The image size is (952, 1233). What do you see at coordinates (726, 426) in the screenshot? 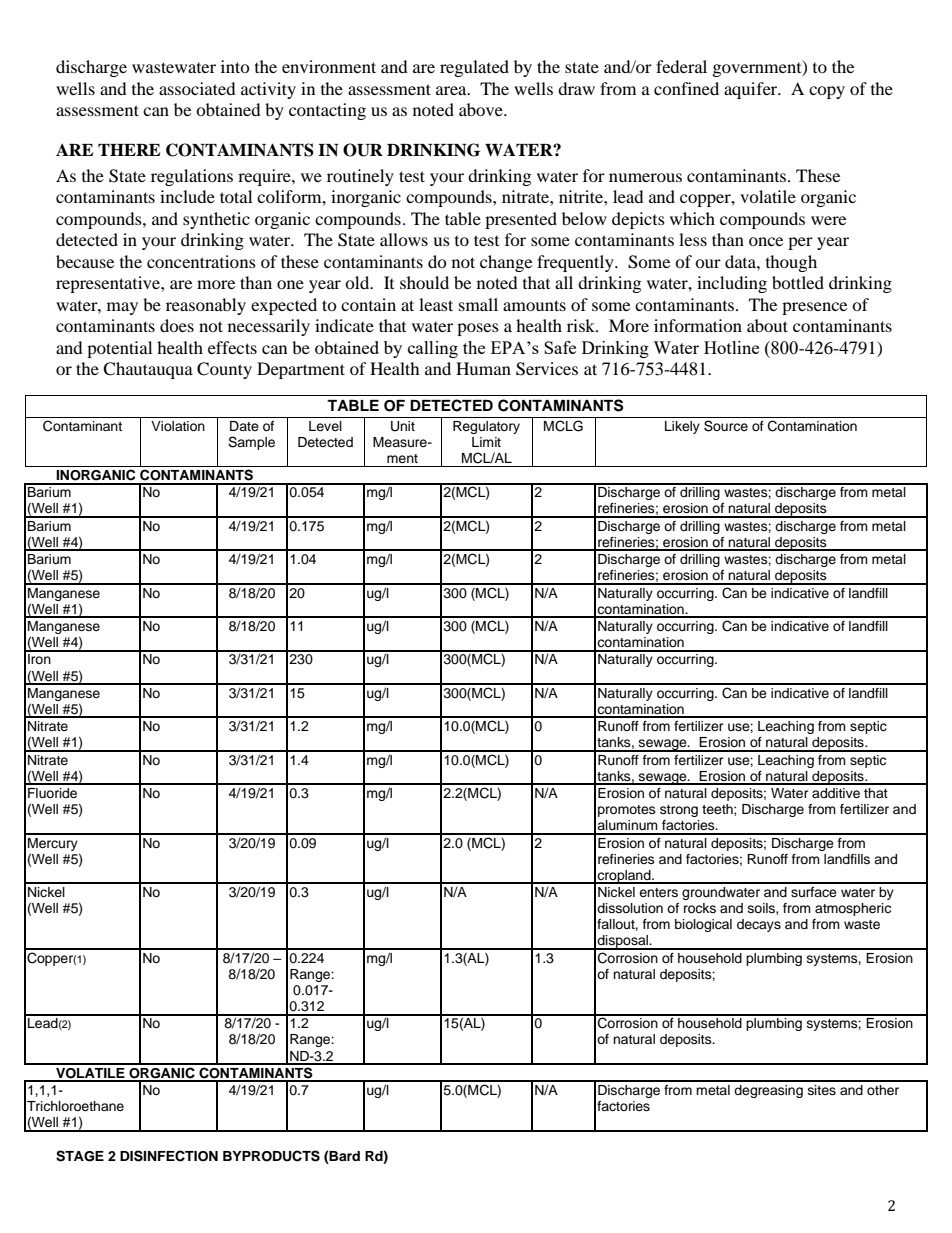
I see `Source` at bounding box center [726, 426].
